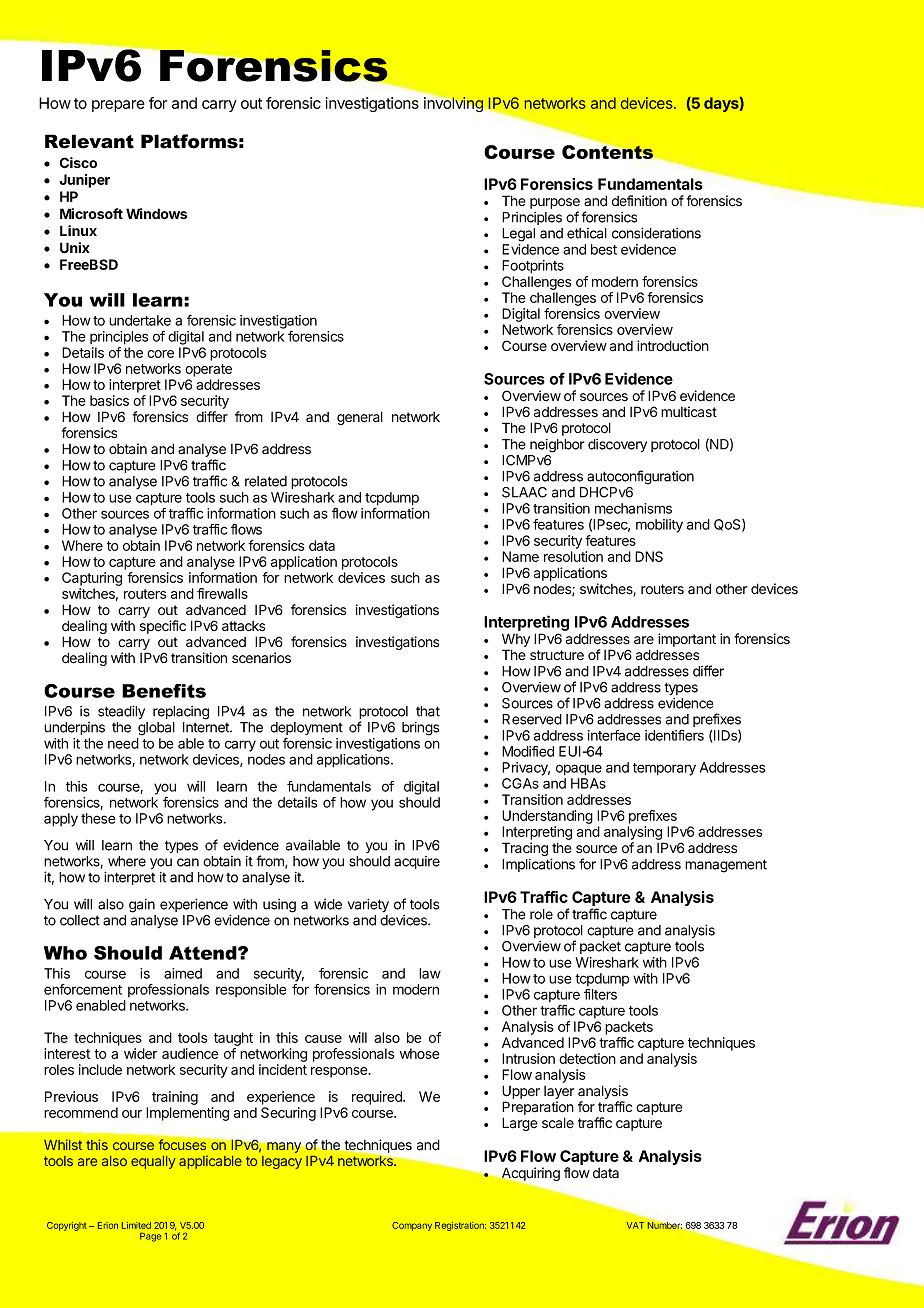 The width and height of the screenshot is (924, 1308). Describe the element at coordinates (136, 1225) in the screenshot. I see `Limited` at that location.
